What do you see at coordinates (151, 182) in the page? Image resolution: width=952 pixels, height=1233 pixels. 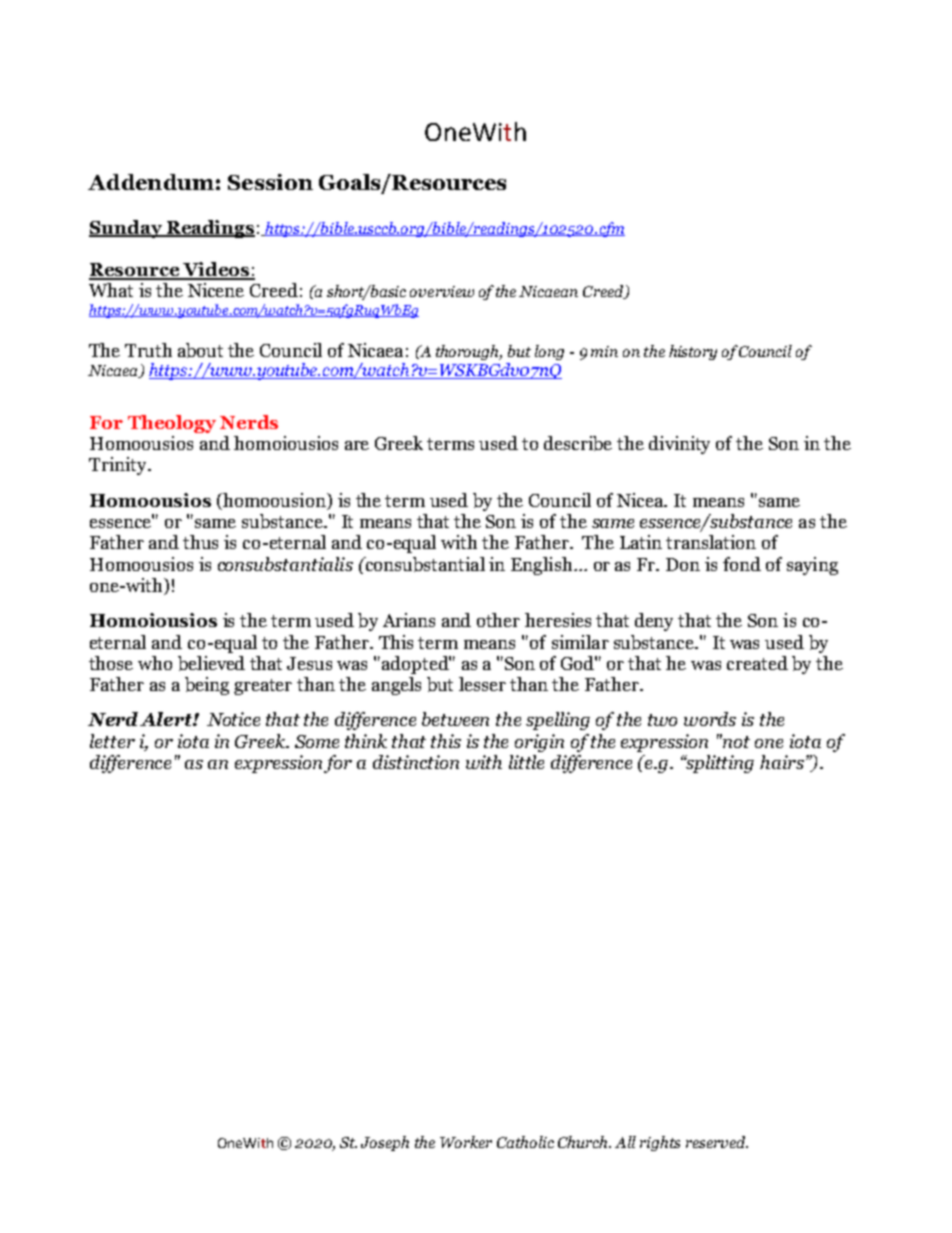 I see `Addendum` at bounding box center [151, 182].
